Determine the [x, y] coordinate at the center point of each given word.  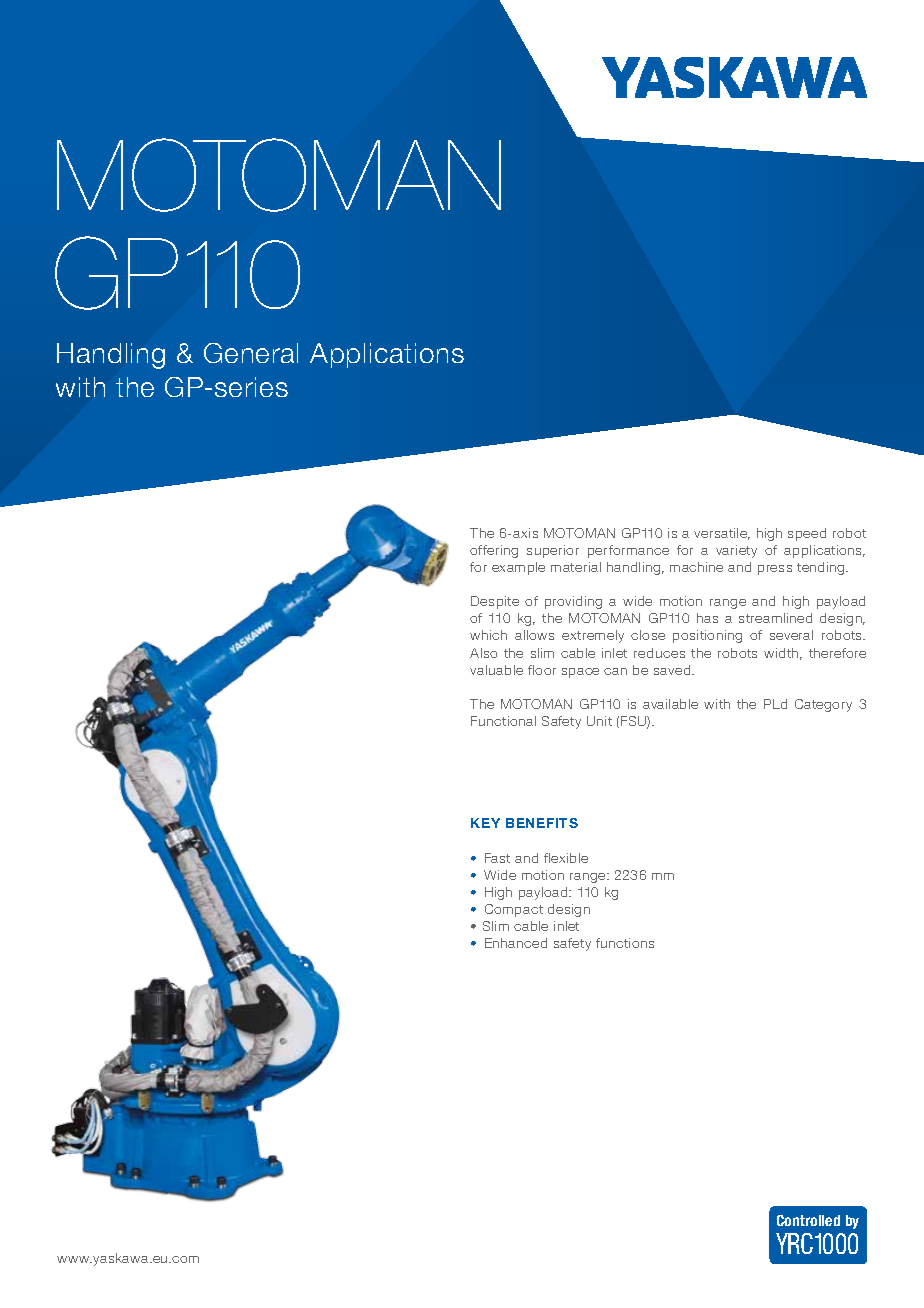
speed [807, 534]
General [251, 353]
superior [553, 551]
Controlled [808, 1220]
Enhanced [516, 943]
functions [625, 943]
